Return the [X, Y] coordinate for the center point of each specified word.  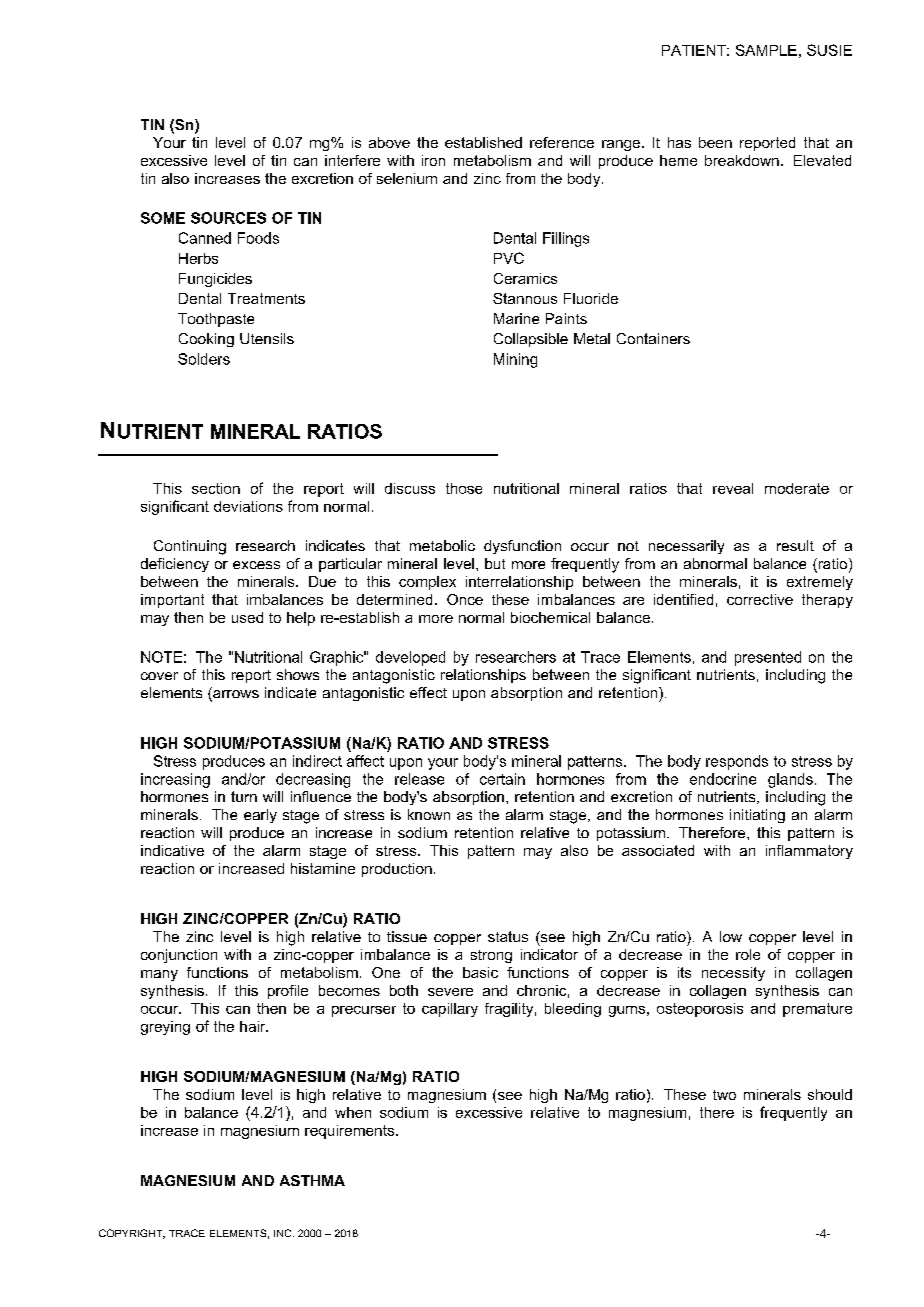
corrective [760, 599]
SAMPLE [766, 50]
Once [465, 599]
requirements [351, 1132]
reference [562, 142]
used [247, 617]
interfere [352, 160]
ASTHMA [312, 1180]
